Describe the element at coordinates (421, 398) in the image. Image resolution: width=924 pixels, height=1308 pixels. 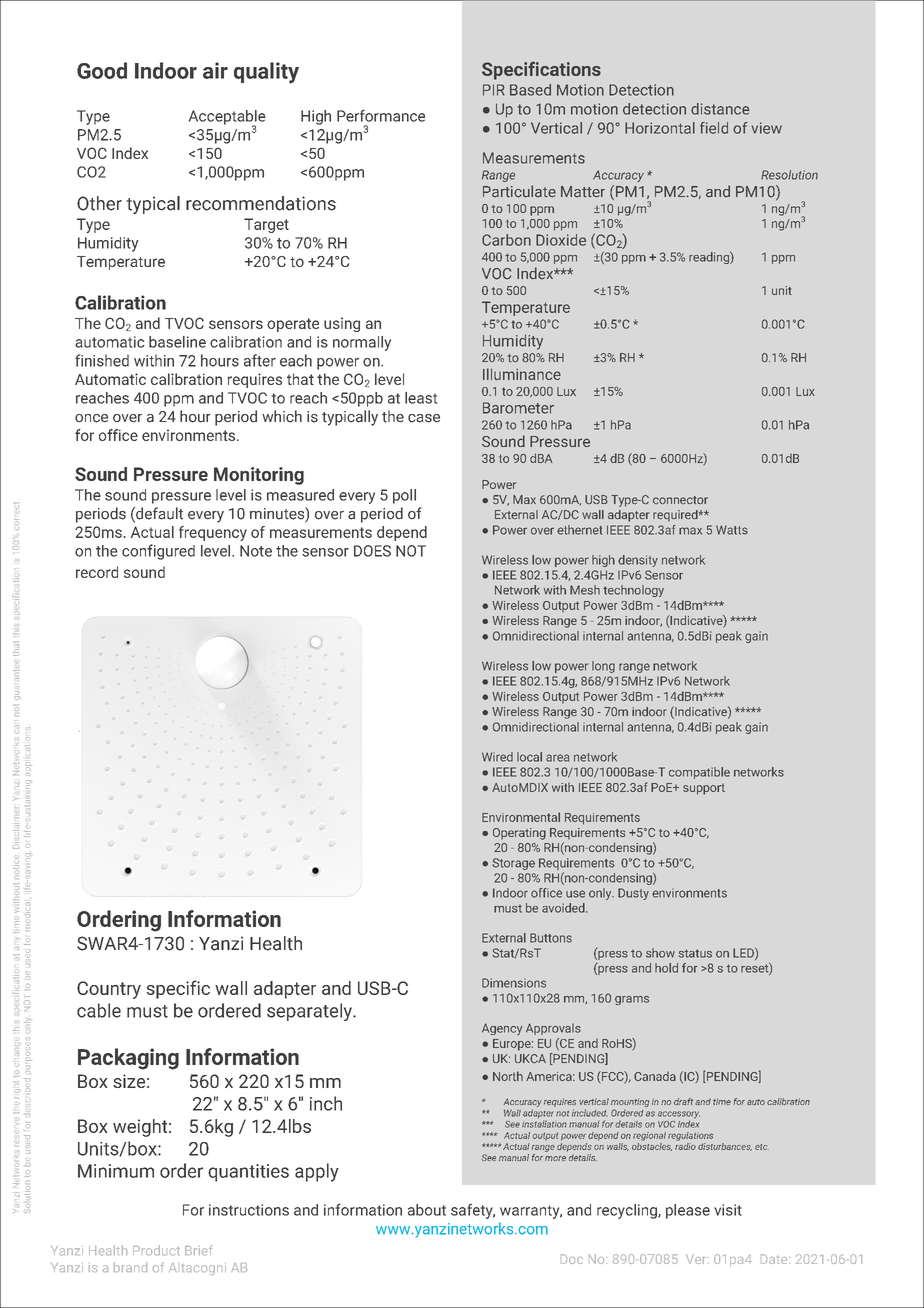
I see `least` at that location.
